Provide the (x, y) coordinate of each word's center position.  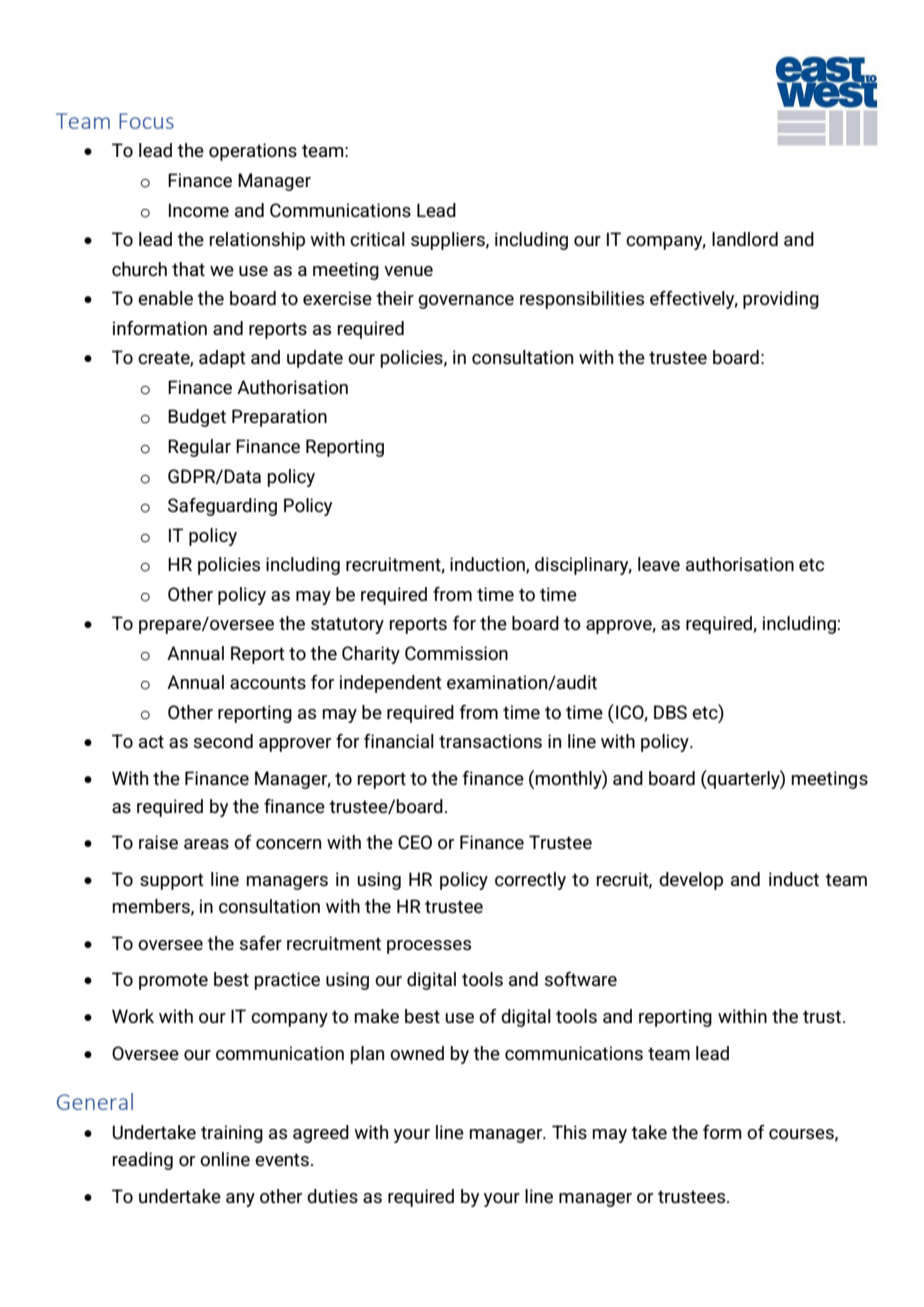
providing (781, 300)
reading (142, 1161)
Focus (146, 121)
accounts (268, 682)
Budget (197, 418)
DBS (670, 712)
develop (691, 881)
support (172, 881)
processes (429, 947)
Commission (456, 653)
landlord (745, 239)
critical (377, 239)
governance (466, 302)
